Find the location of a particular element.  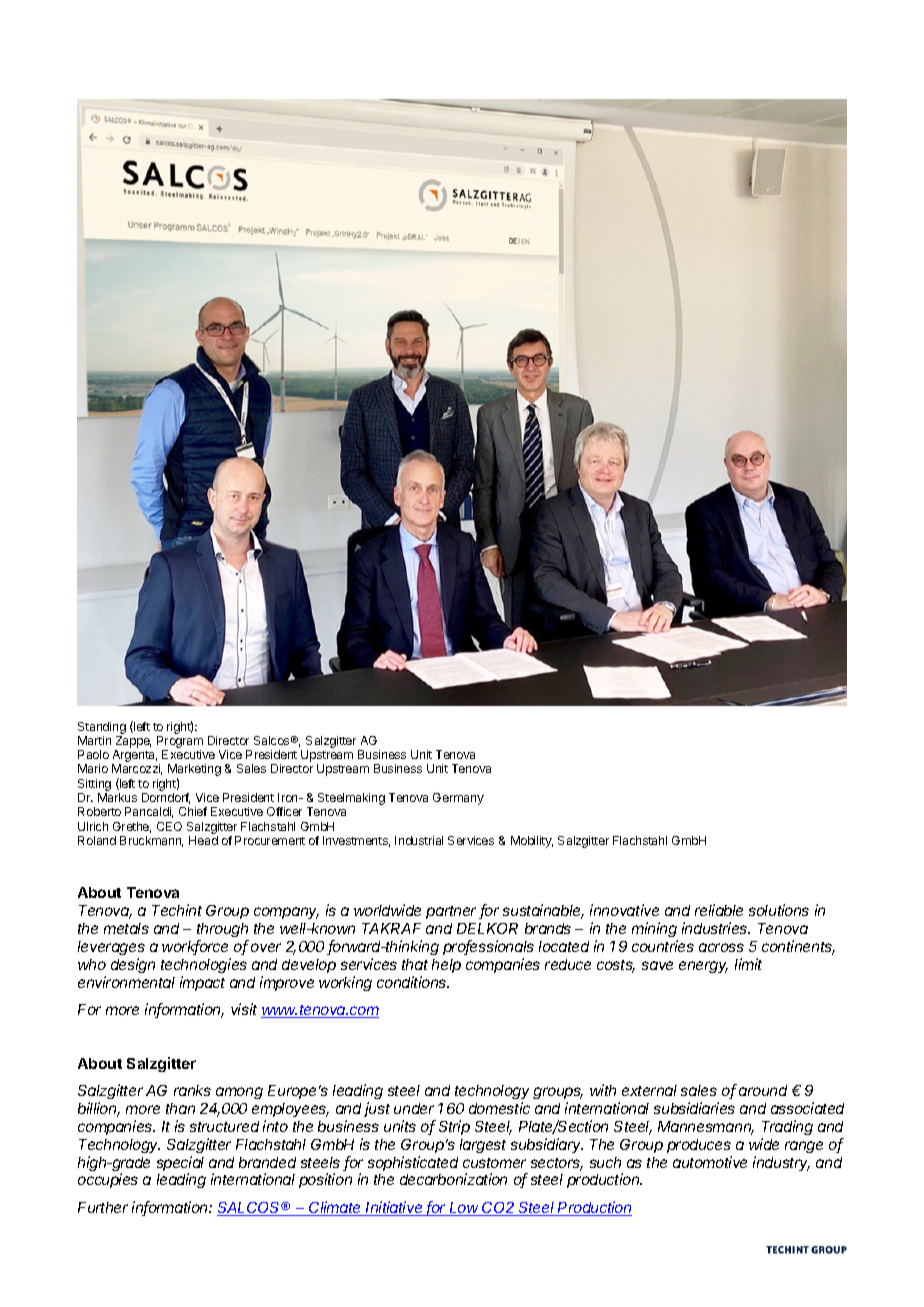

partner is located at coordinates (453, 912).
